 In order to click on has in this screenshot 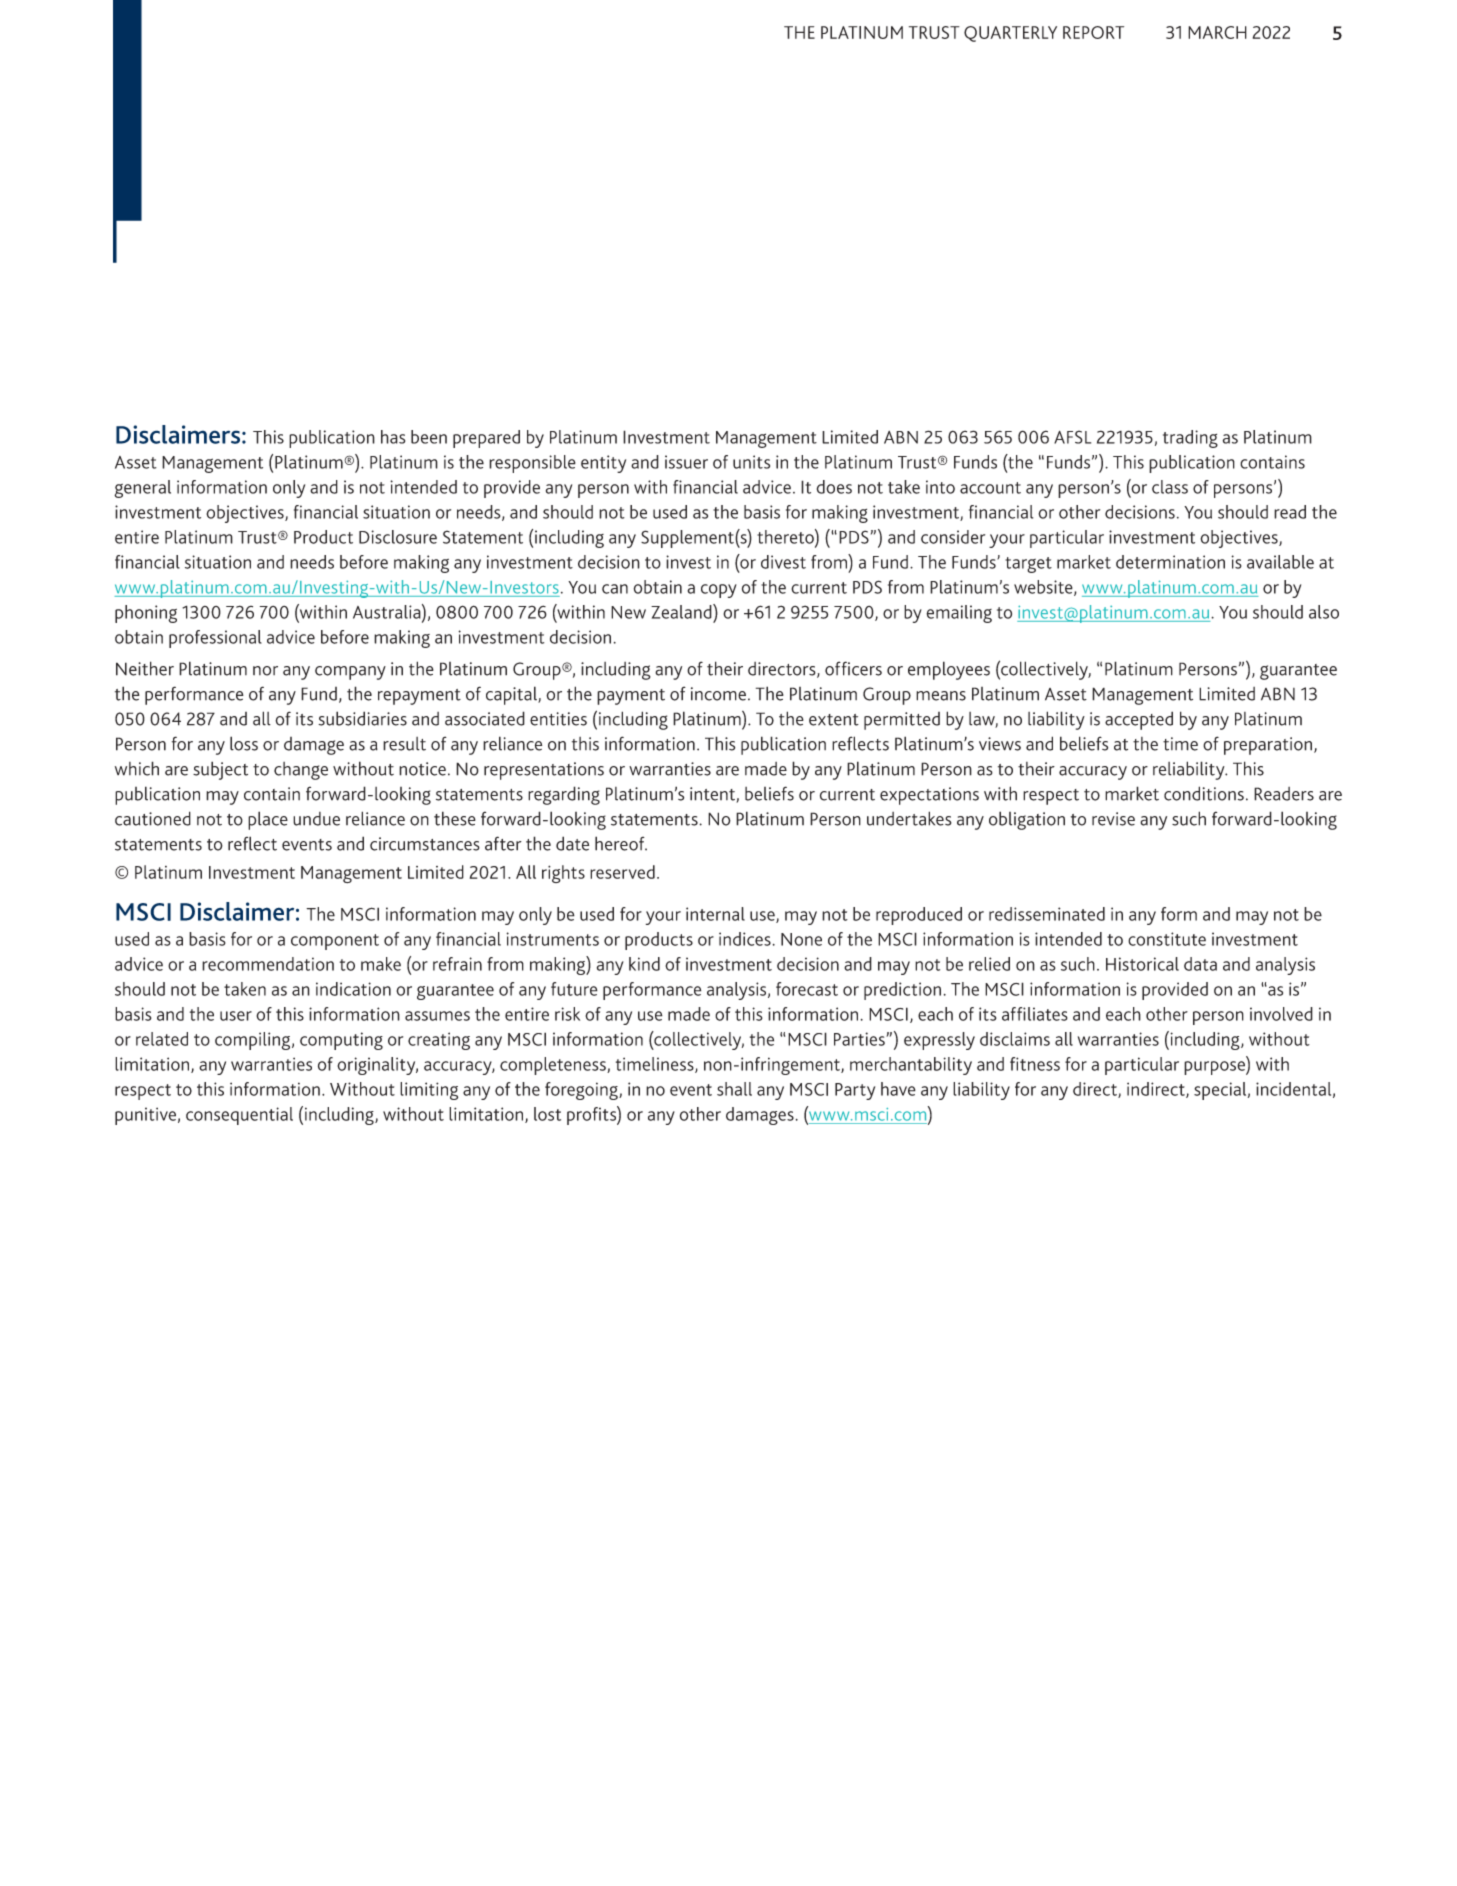, I will do `click(393, 437)`.
